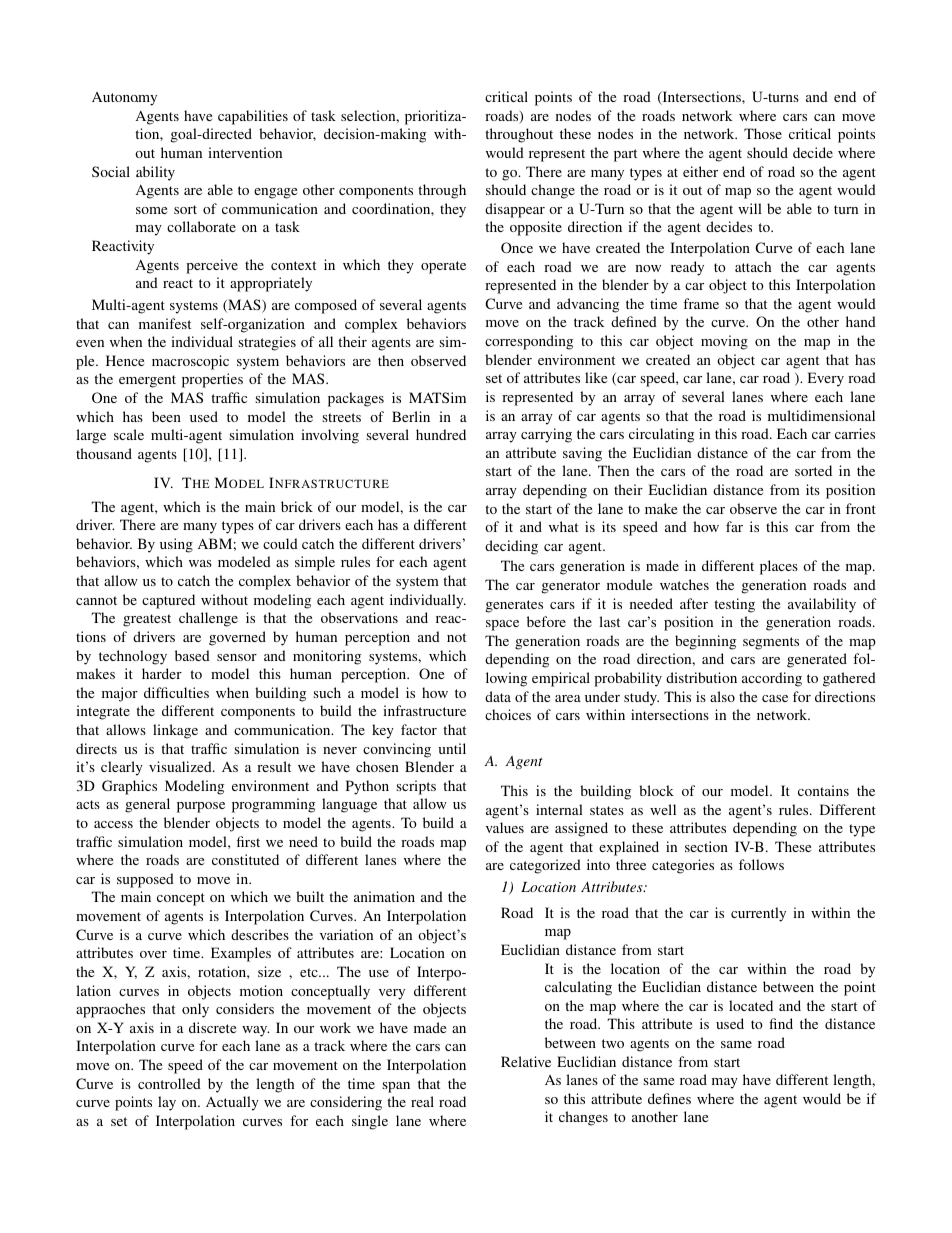 The width and height of the screenshot is (952, 1233). Describe the element at coordinates (502, 625) in the screenshot. I see `space` at that location.
